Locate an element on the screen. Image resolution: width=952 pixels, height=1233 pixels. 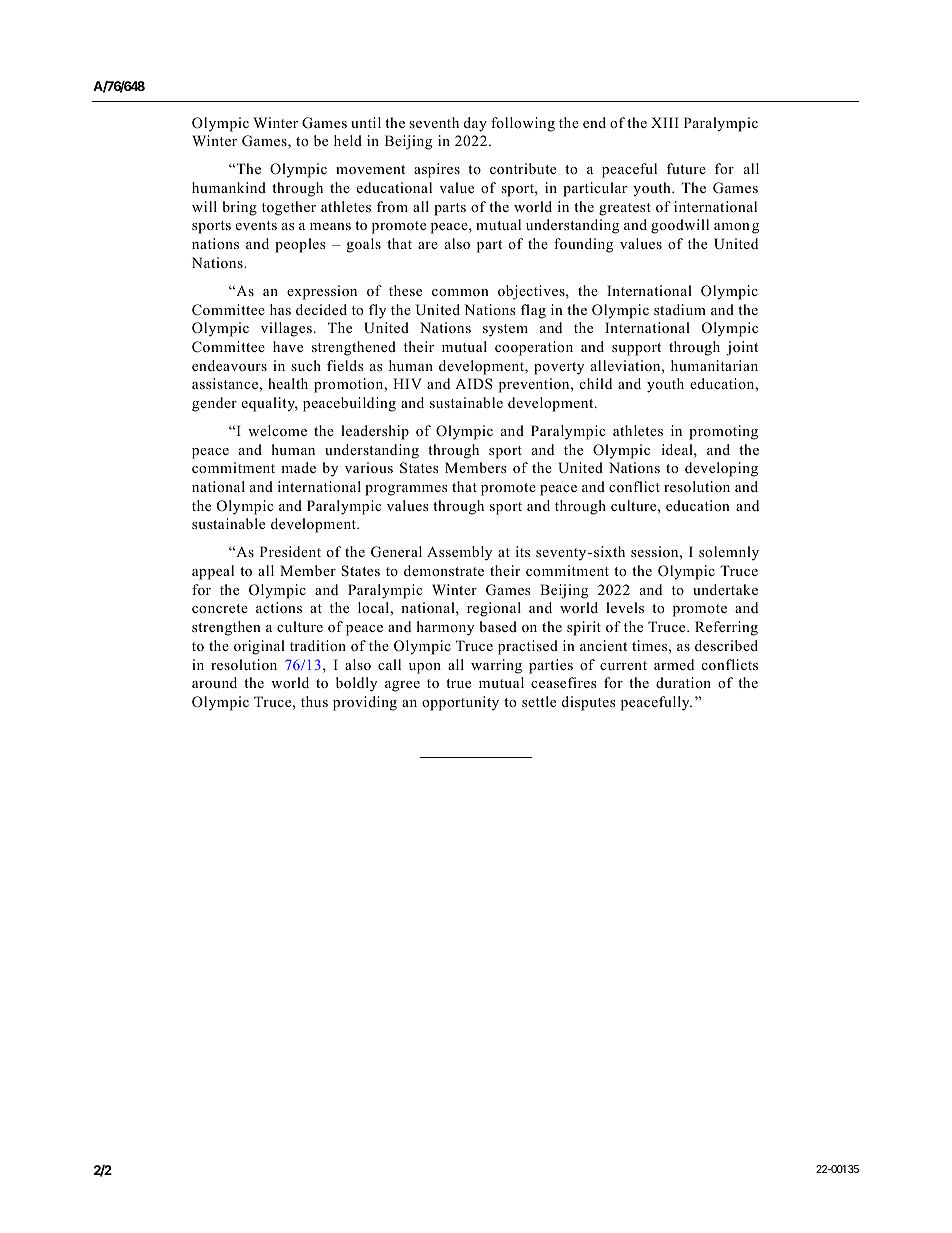
XIII is located at coordinates (665, 122).
